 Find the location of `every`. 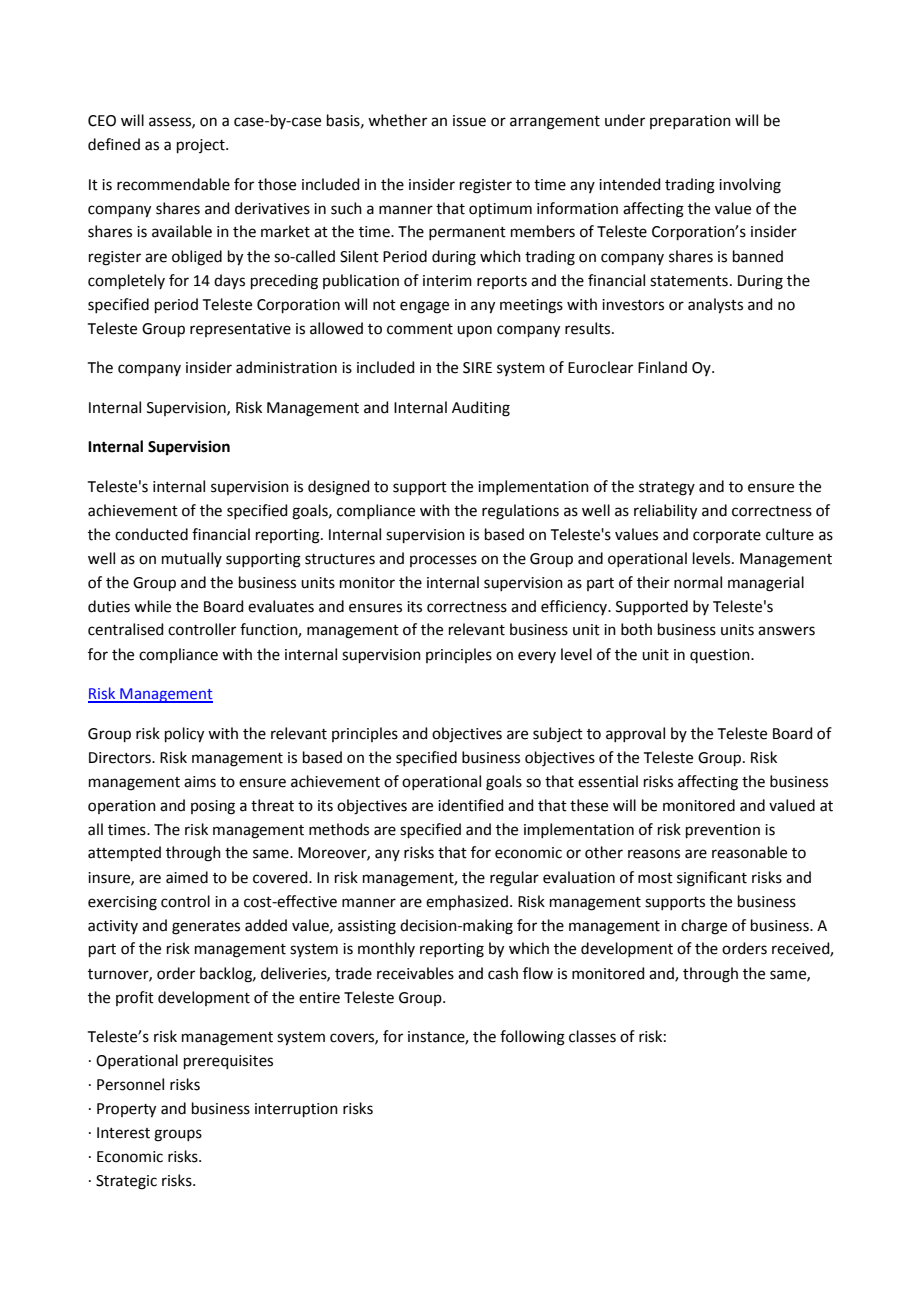

every is located at coordinates (537, 657).
